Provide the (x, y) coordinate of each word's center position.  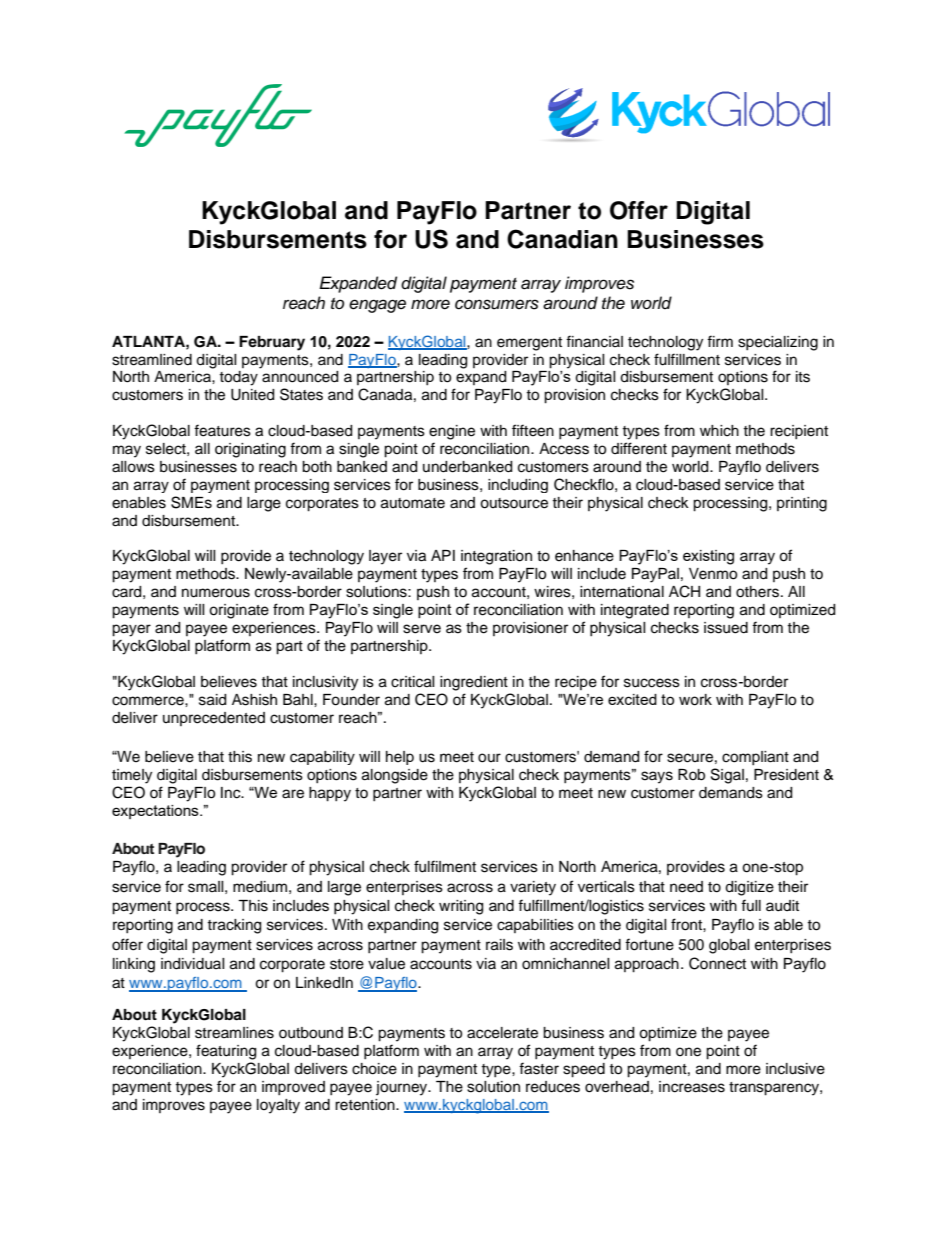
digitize (749, 888)
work (695, 700)
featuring (226, 1052)
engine (452, 432)
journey (403, 1088)
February (272, 343)
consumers (497, 304)
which (719, 431)
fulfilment (445, 866)
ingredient (474, 683)
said (212, 700)
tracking (234, 926)
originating (250, 450)
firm (720, 341)
